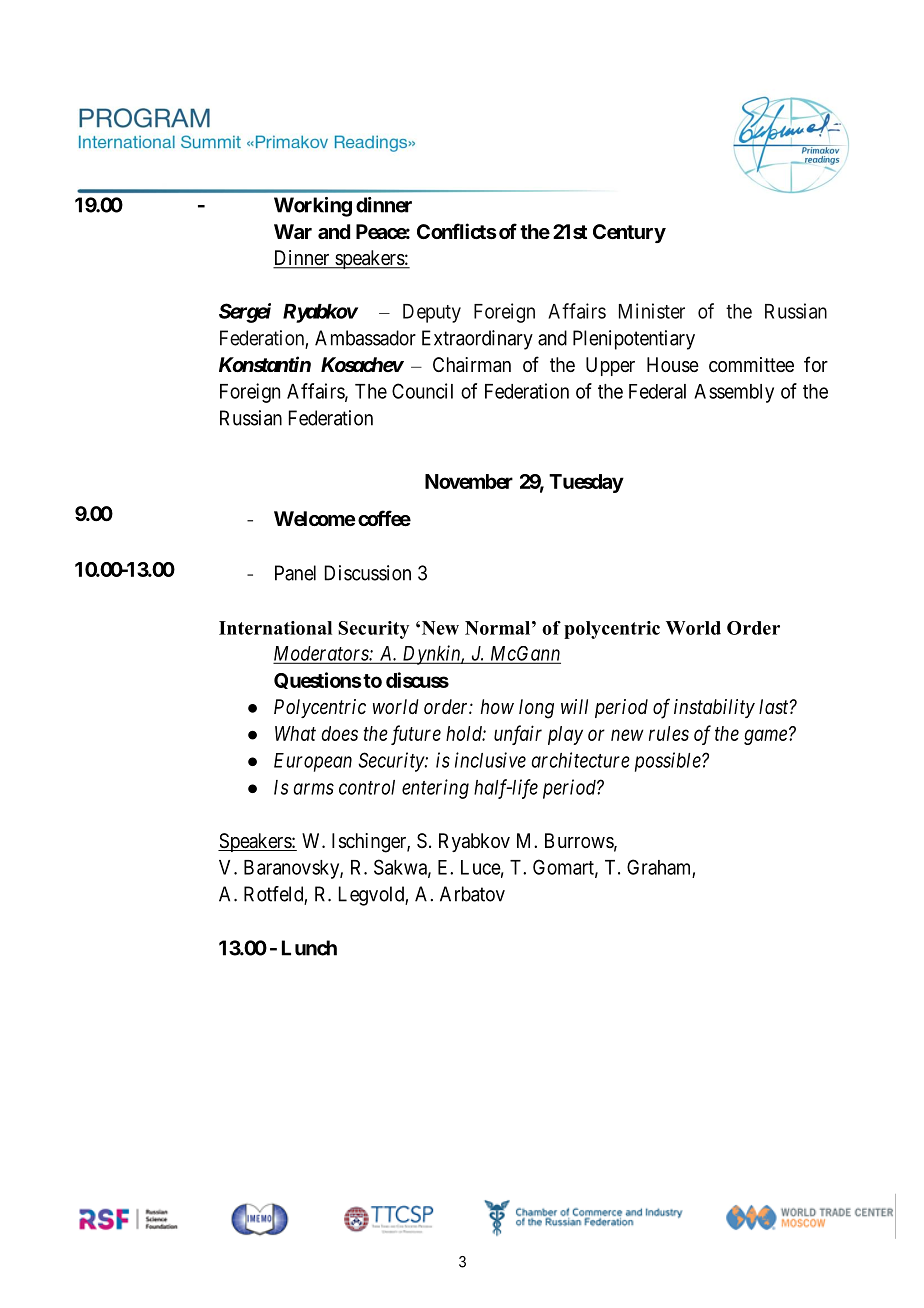  I want to click on November, so click(469, 481).
